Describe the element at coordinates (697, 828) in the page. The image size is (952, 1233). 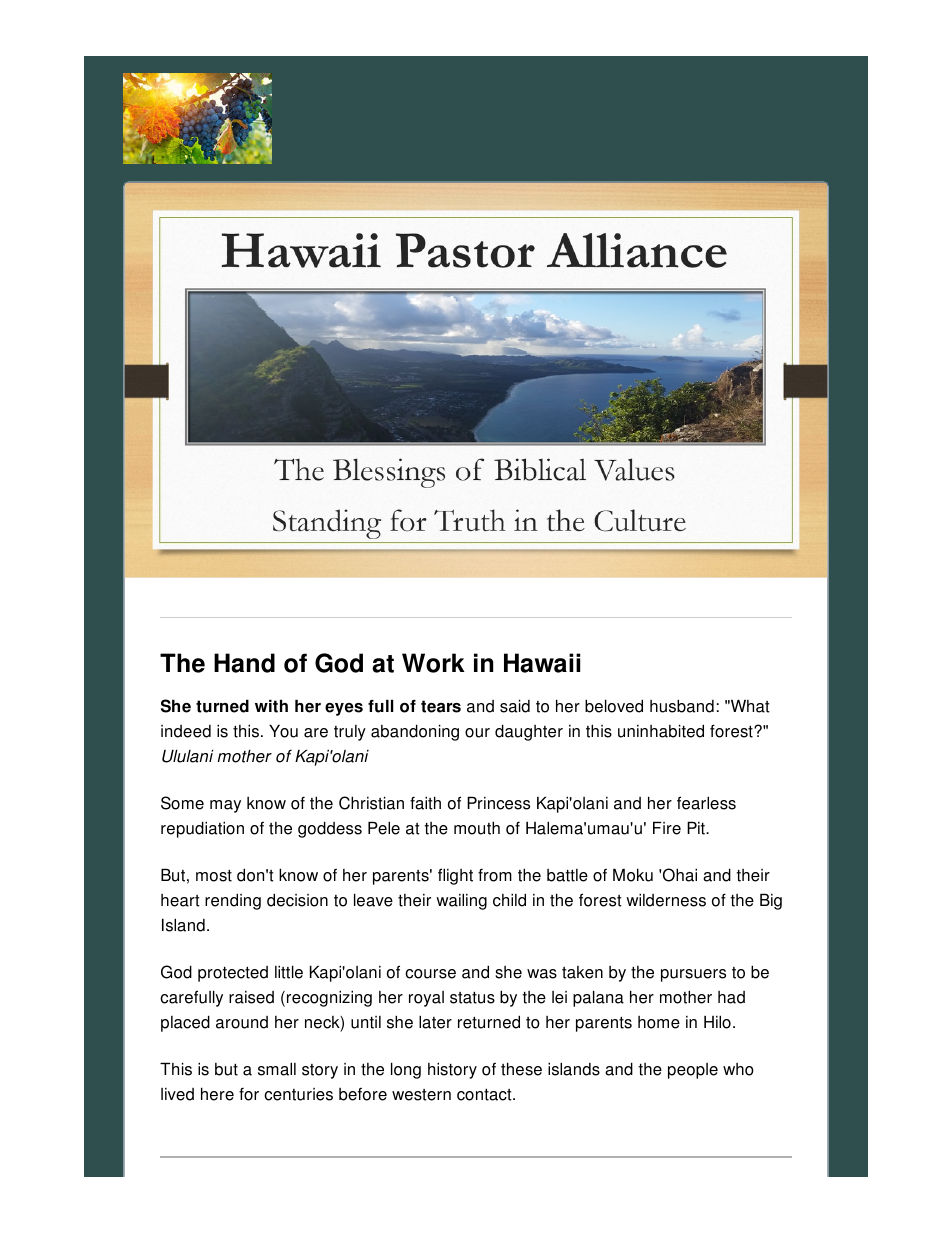
I see `Pit` at that location.
